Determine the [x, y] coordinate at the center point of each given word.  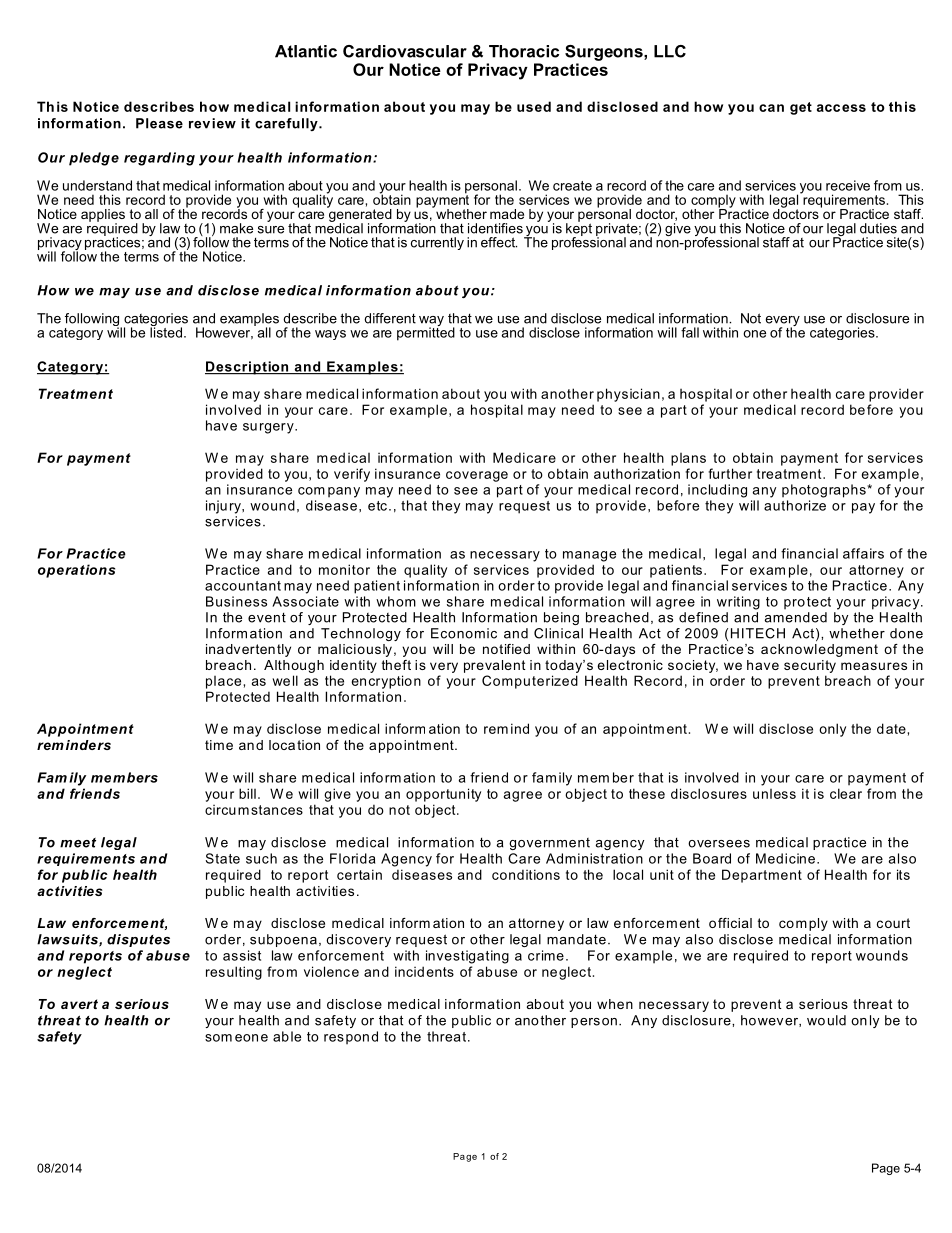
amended [795, 617]
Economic [464, 633]
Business [236, 601]
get [801, 108]
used [534, 106]
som [218, 1038]
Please [159, 123]
